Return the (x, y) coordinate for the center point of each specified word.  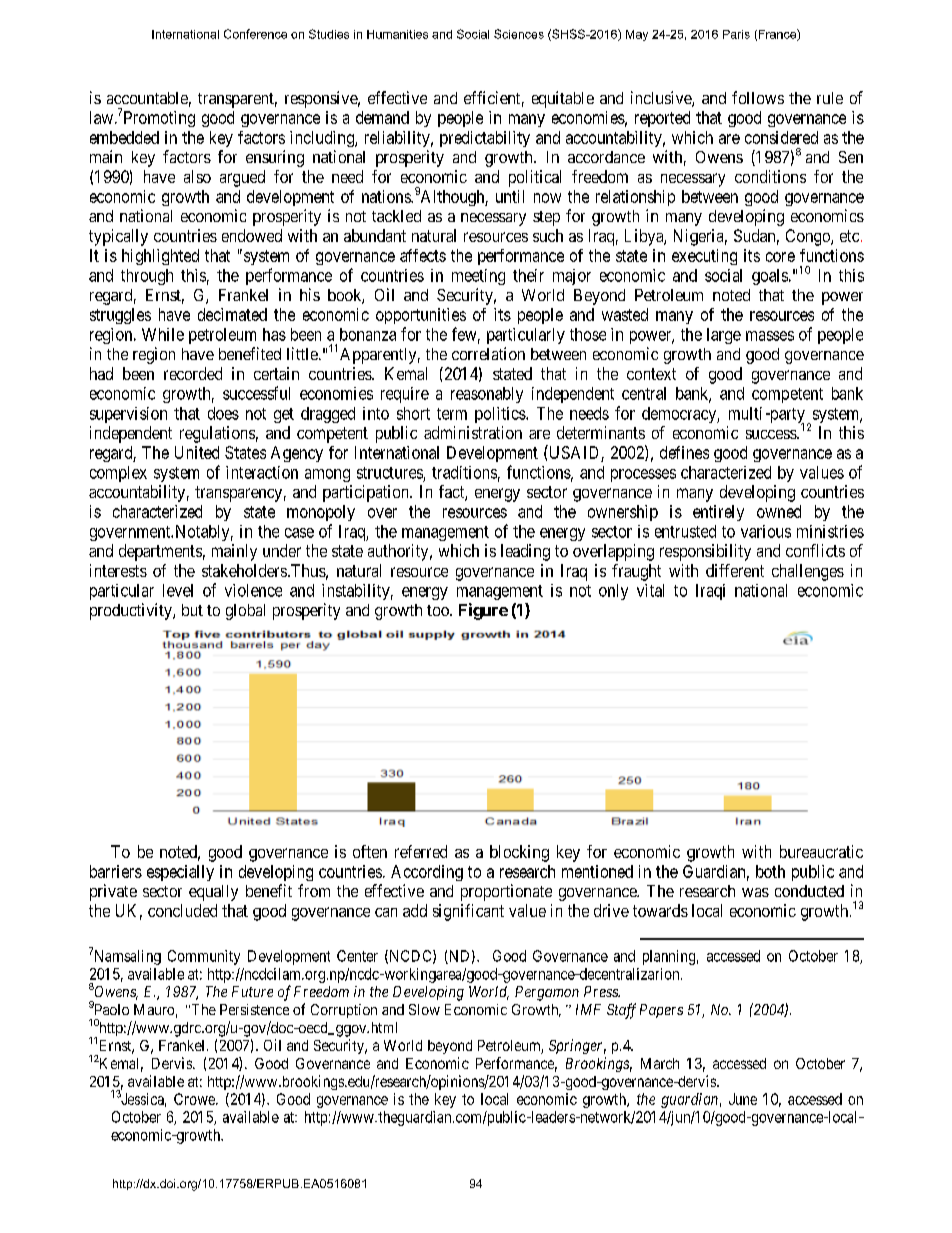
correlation (488, 353)
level (178, 590)
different (735, 570)
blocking (519, 853)
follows (758, 97)
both (770, 871)
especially (180, 873)
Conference (255, 34)
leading (525, 552)
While (163, 334)
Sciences (519, 34)
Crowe (195, 1099)
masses (770, 336)
